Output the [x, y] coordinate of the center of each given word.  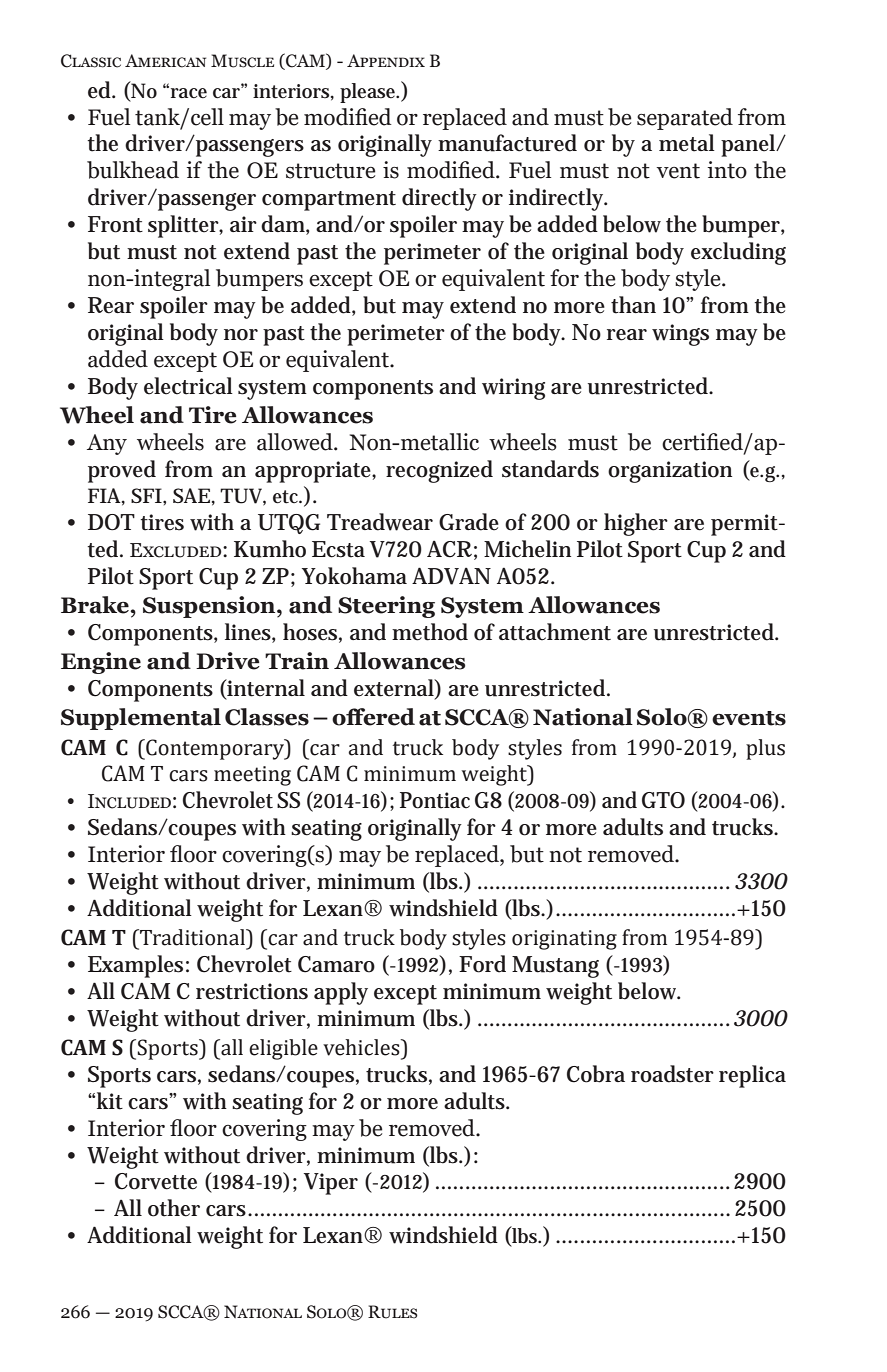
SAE [191, 495]
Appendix [386, 60]
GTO [663, 800]
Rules [393, 1312]
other [174, 1208]
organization [670, 472]
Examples [135, 966]
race [187, 92]
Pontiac [435, 800]
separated [685, 119]
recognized [439, 471]
